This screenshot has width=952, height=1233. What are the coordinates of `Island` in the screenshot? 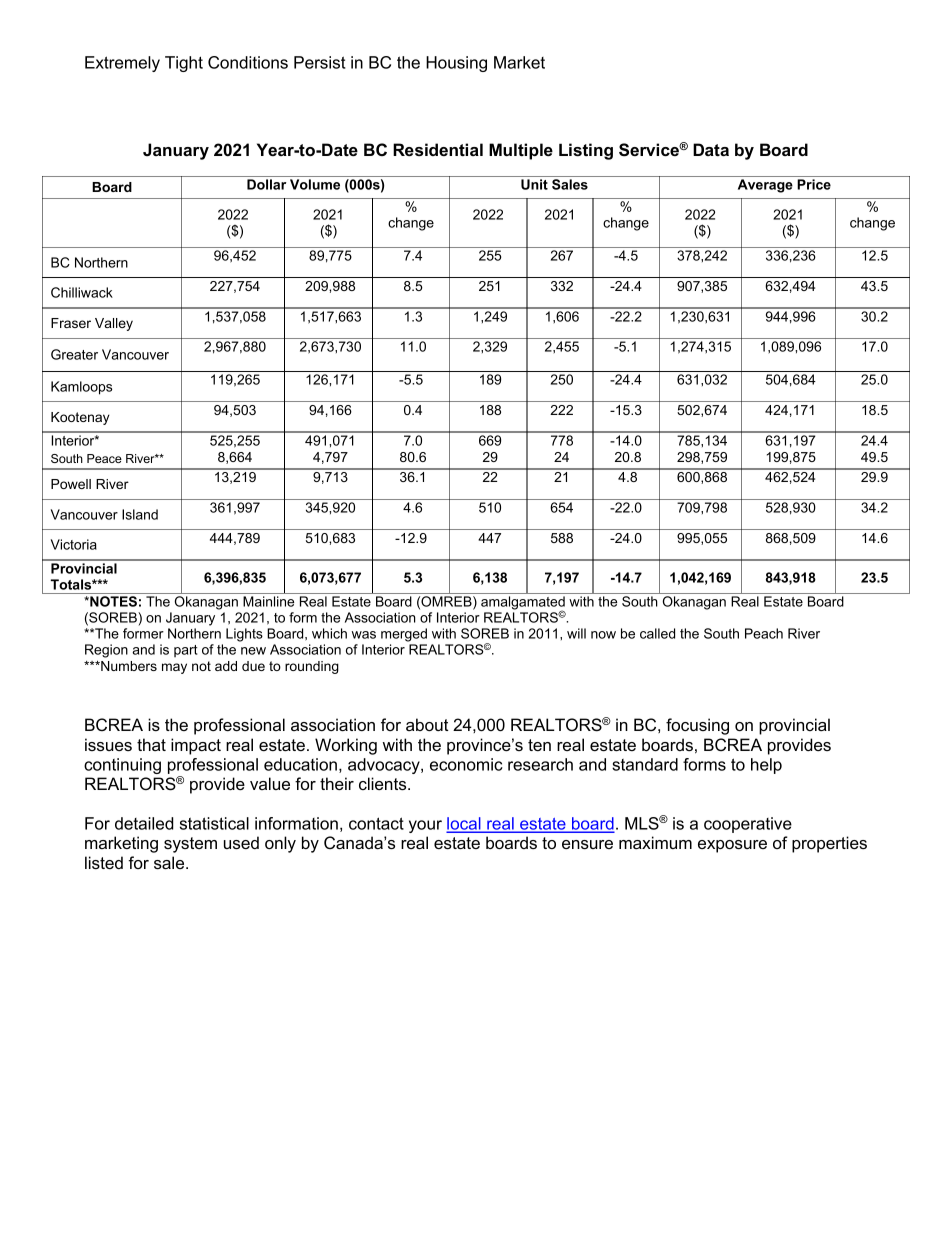 It's located at (140, 514).
